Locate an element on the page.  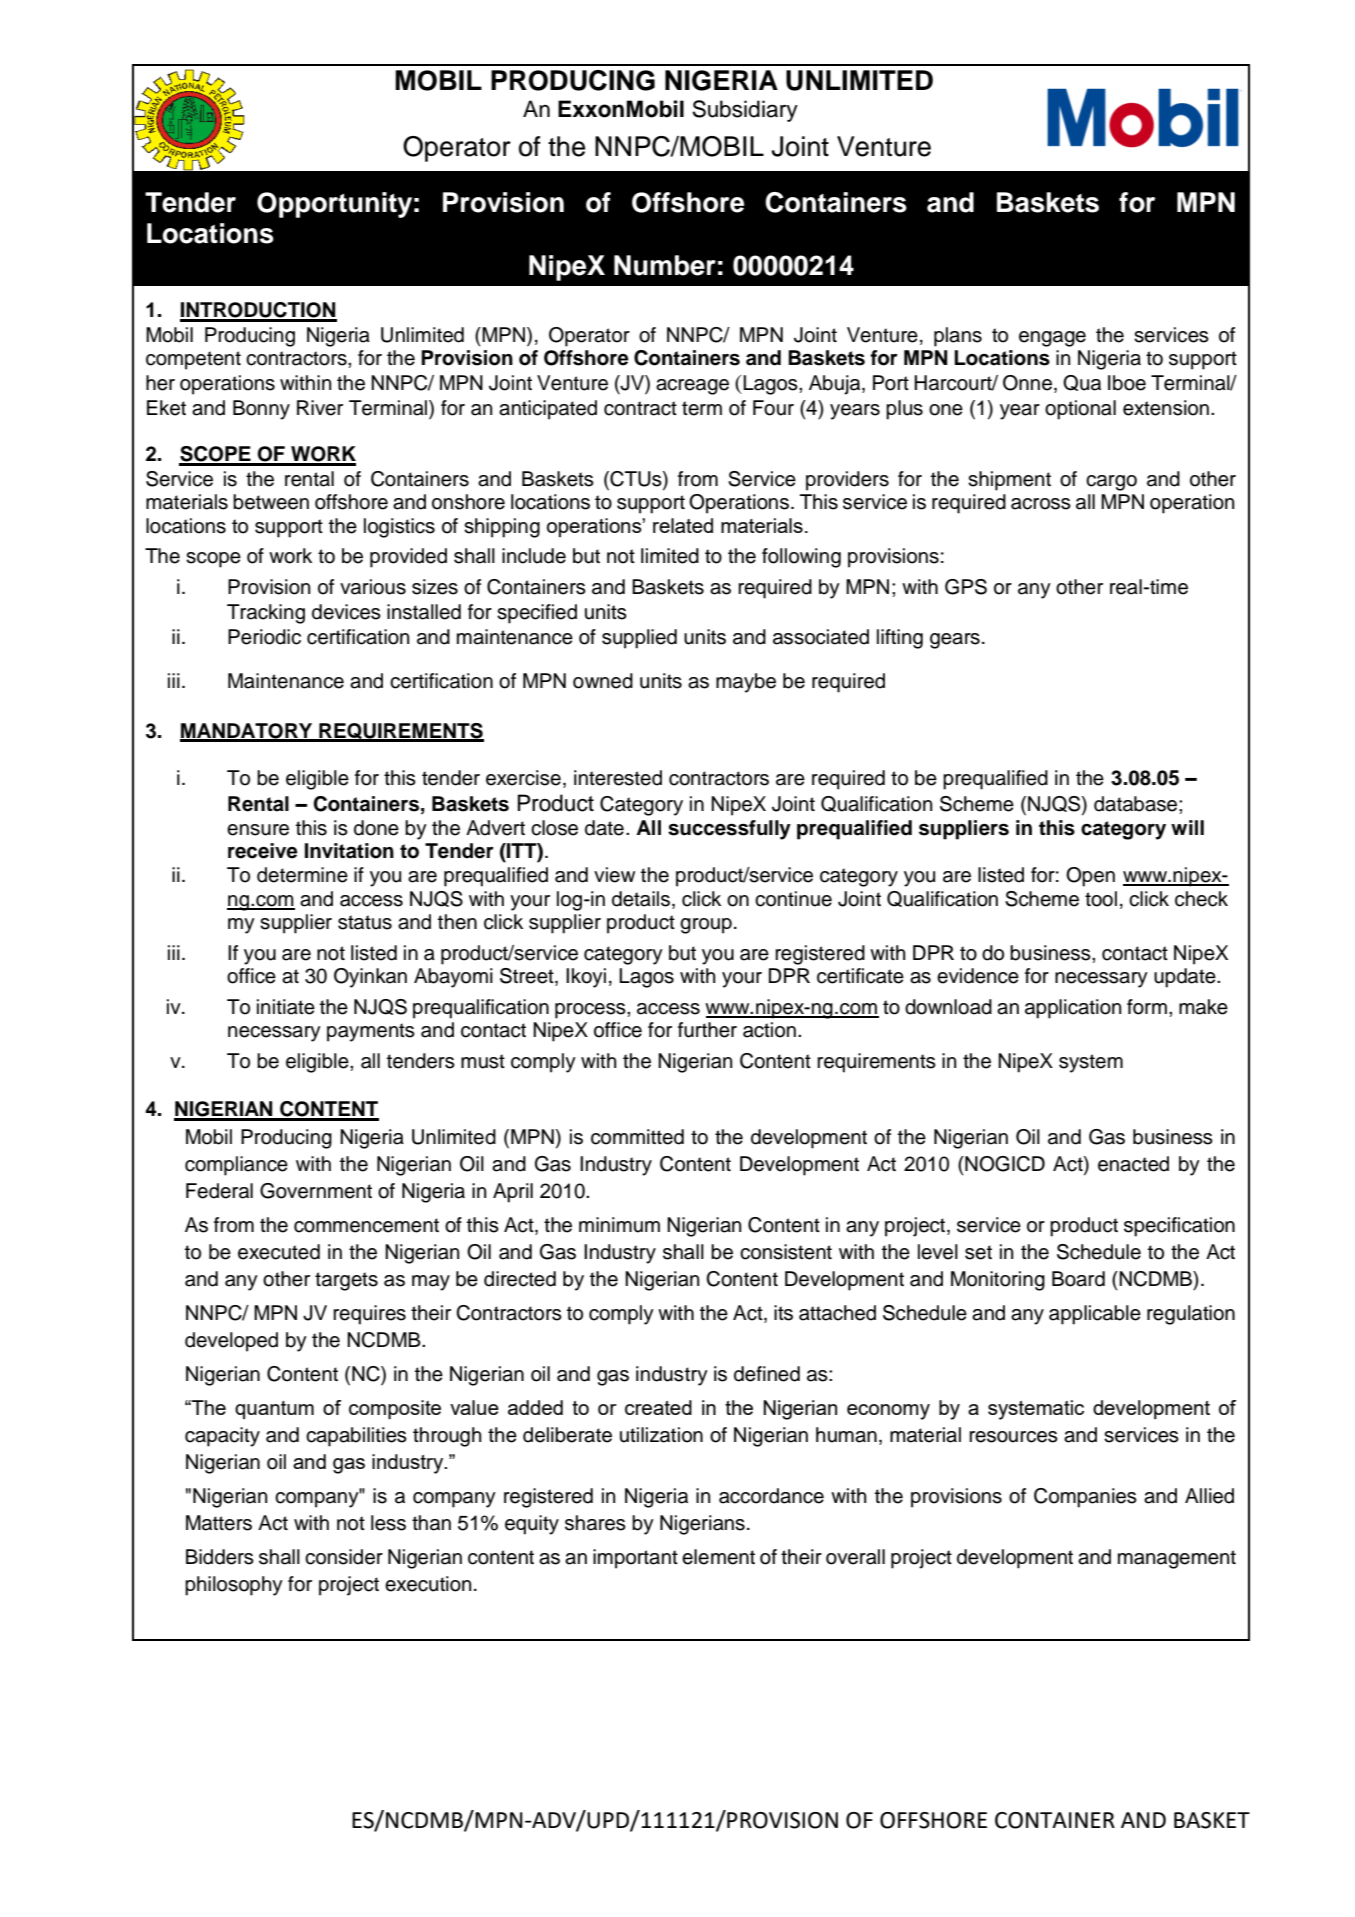
element is located at coordinates (718, 1557).
